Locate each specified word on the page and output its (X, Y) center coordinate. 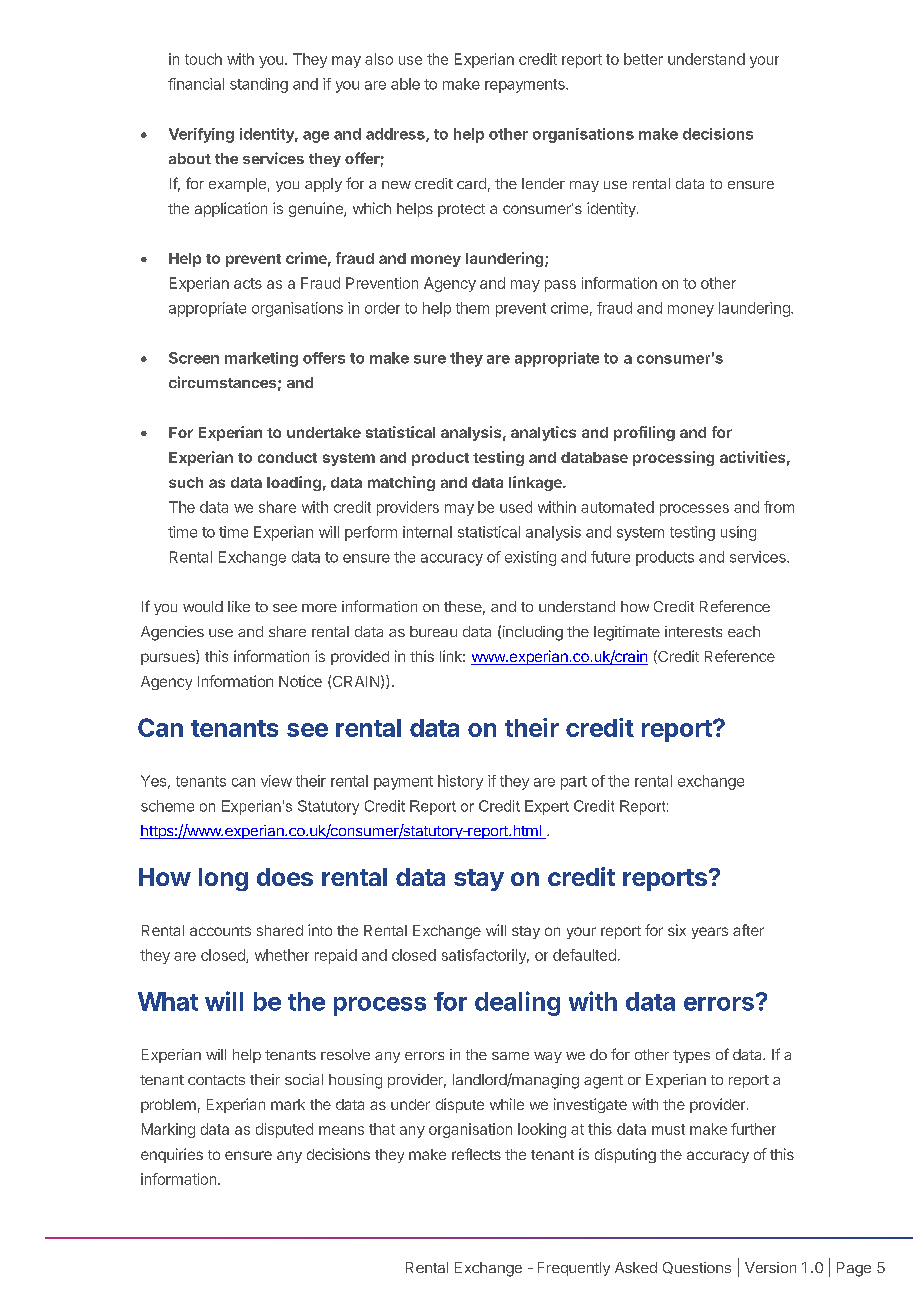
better (643, 59)
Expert (547, 807)
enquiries (172, 1155)
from (779, 507)
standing (259, 85)
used (516, 507)
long (223, 879)
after (748, 930)
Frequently (574, 1269)
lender (543, 183)
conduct (287, 457)
